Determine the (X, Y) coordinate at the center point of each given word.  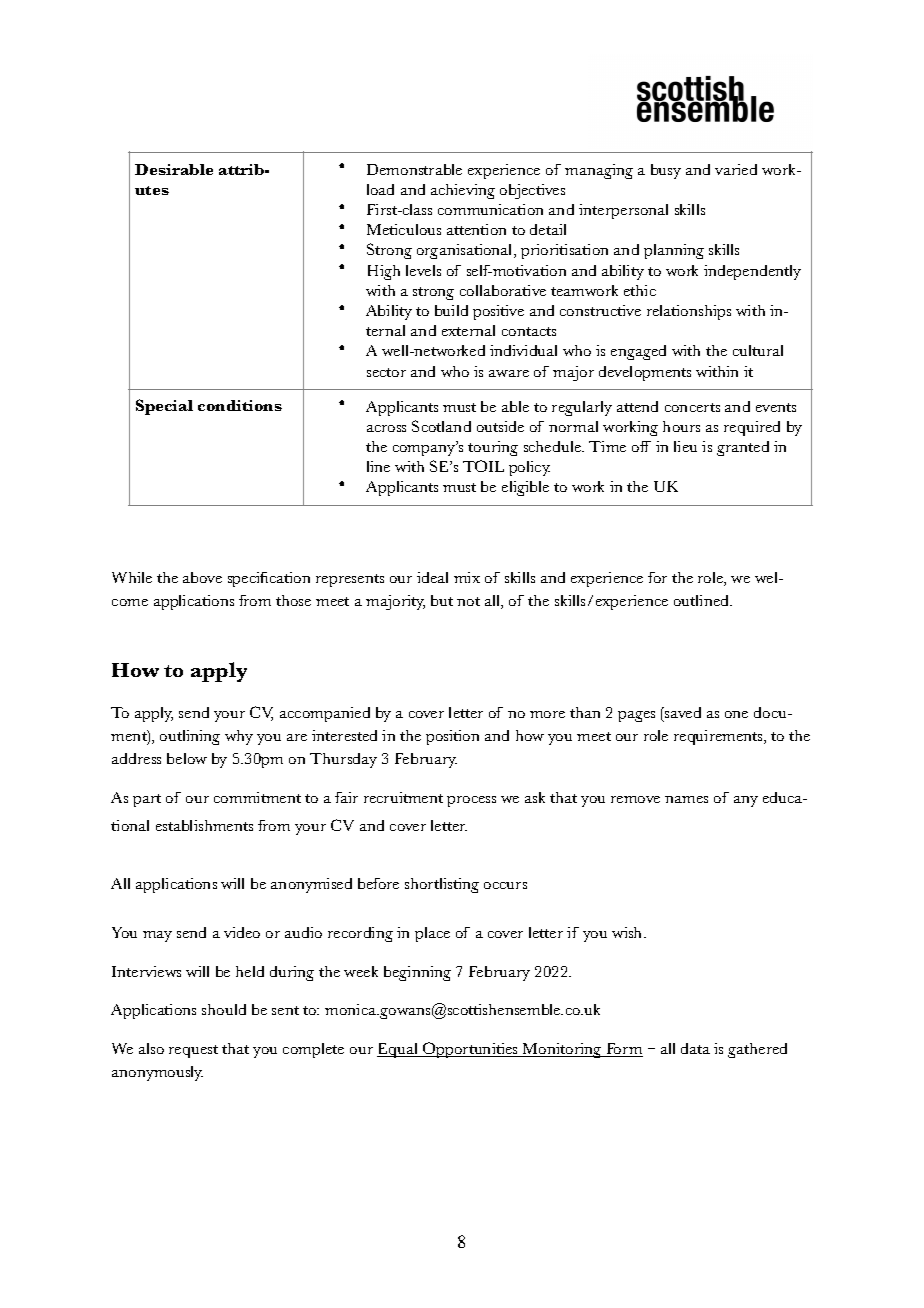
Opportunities (471, 1050)
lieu (685, 446)
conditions (240, 405)
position (452, 737)
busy (666, 171)
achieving (463, 191)
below (187, 758)
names (686, 799)
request (193, 1051)
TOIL (483, 466)
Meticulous (404, 229)
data (695, 1048)
